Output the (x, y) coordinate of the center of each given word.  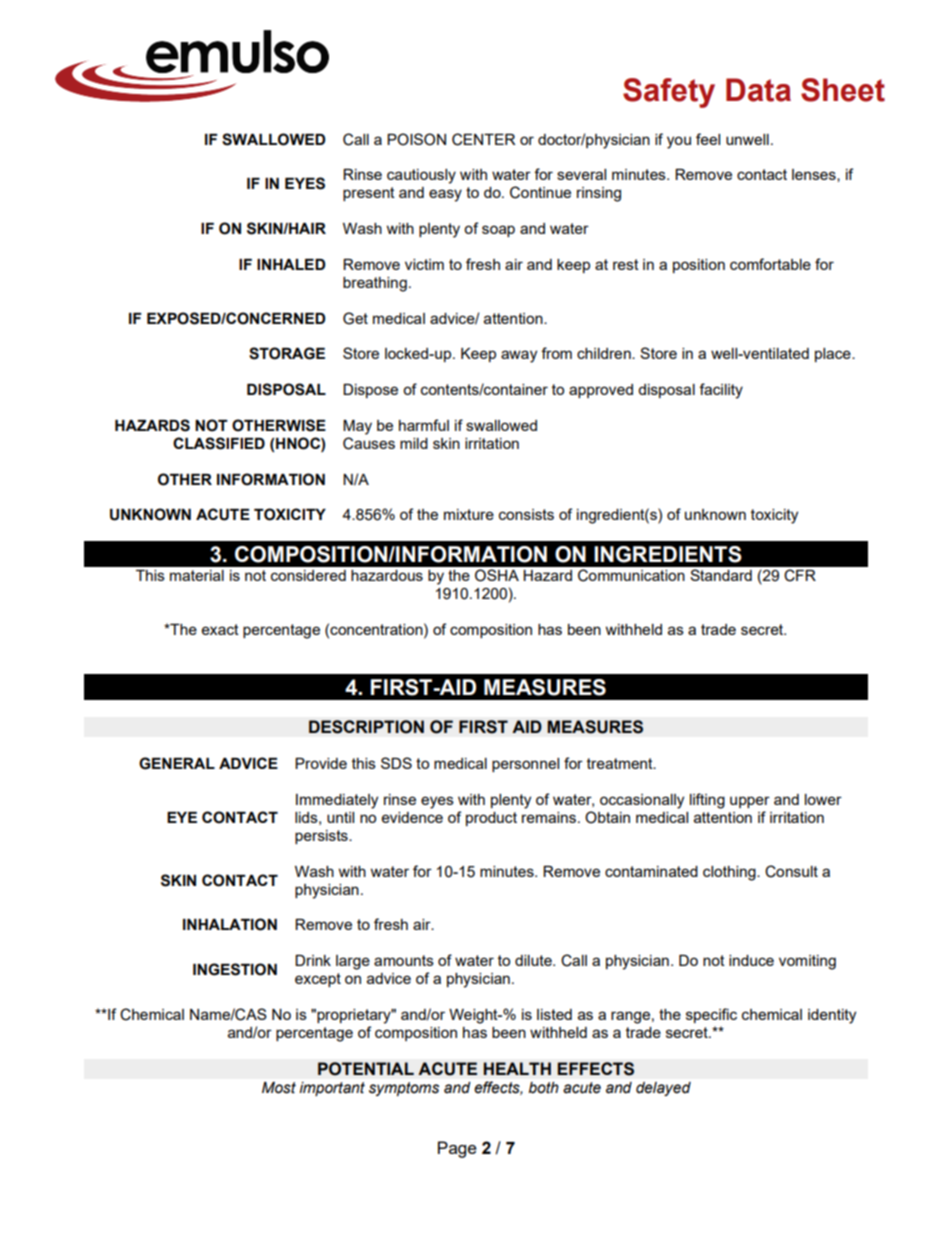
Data (758, 90)
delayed (663, 1089)
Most (279, 1088)
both (544, 1088)
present (369, 194)
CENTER (483, 139)
